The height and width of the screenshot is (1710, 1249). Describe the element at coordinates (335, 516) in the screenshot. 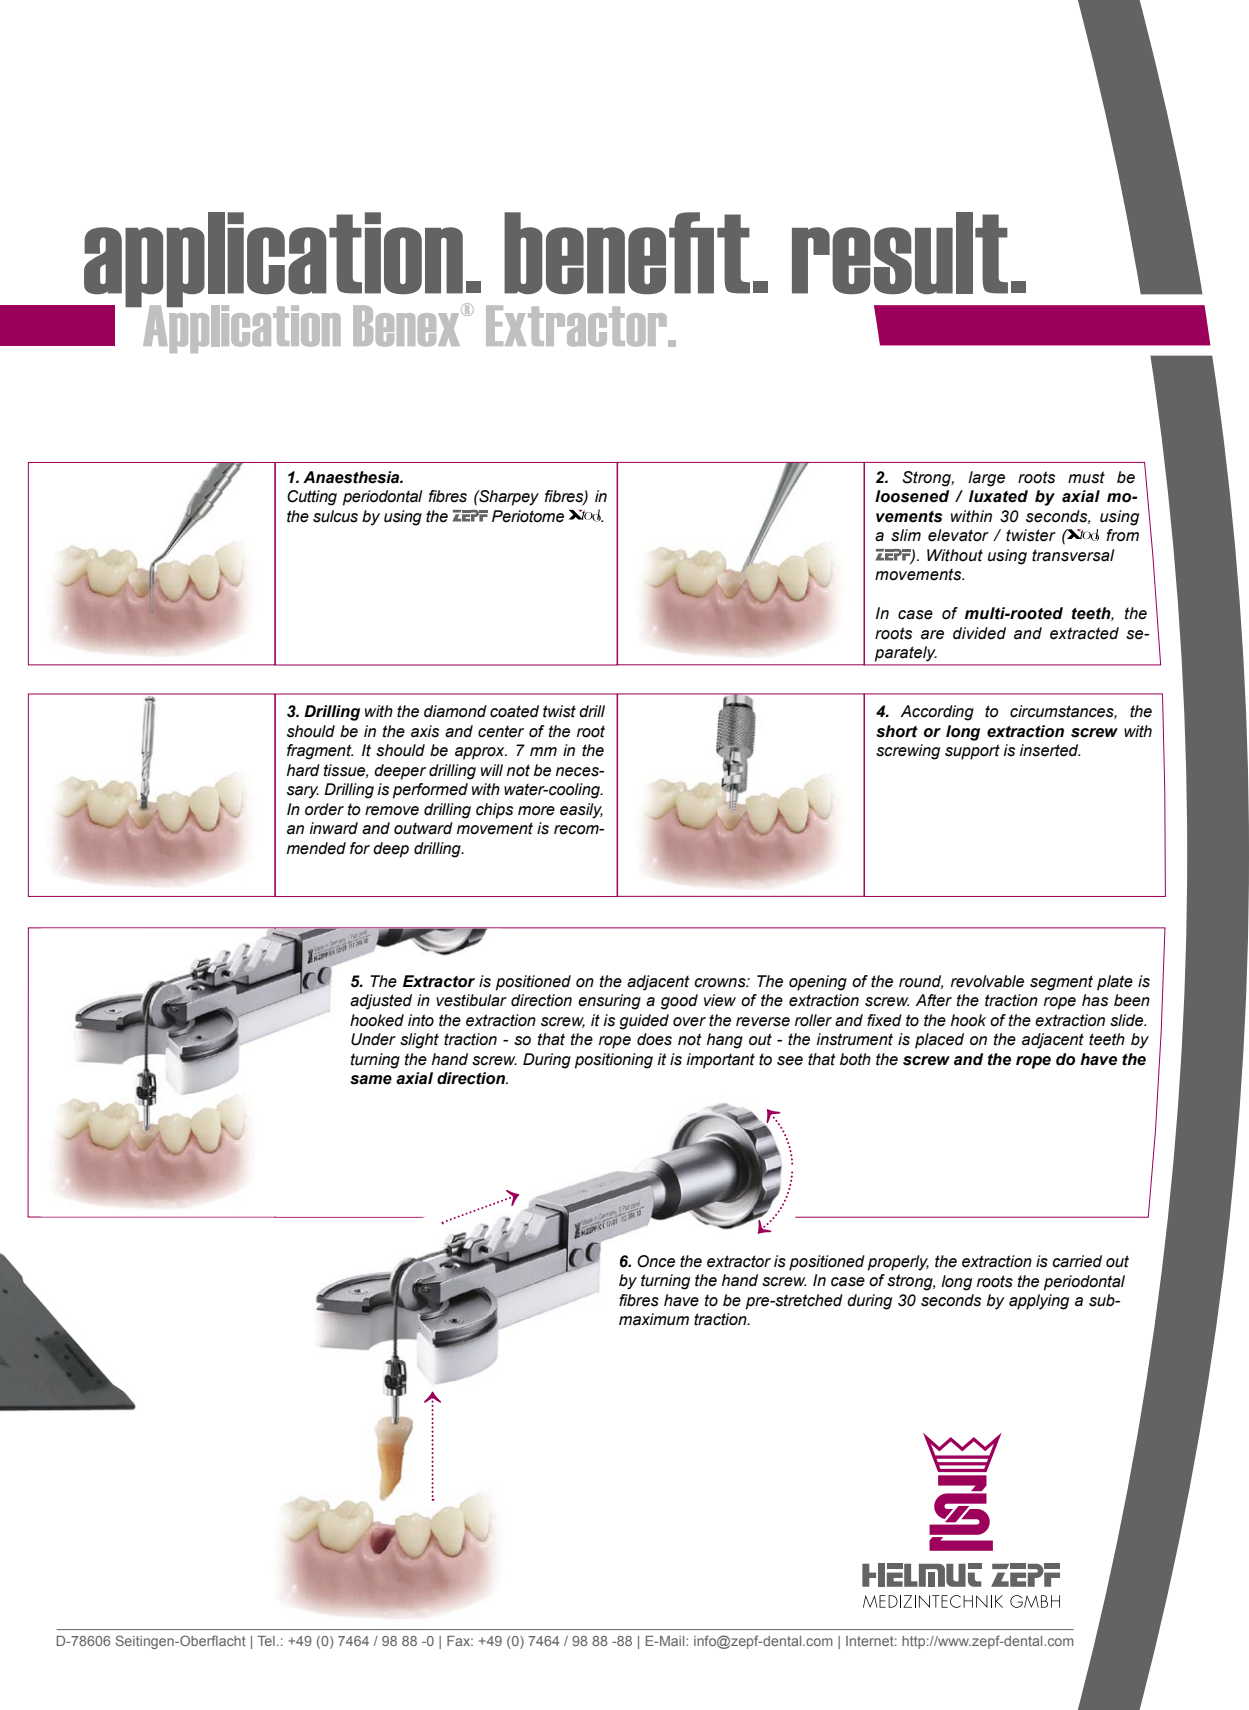

I see `sulcus` at that location.
